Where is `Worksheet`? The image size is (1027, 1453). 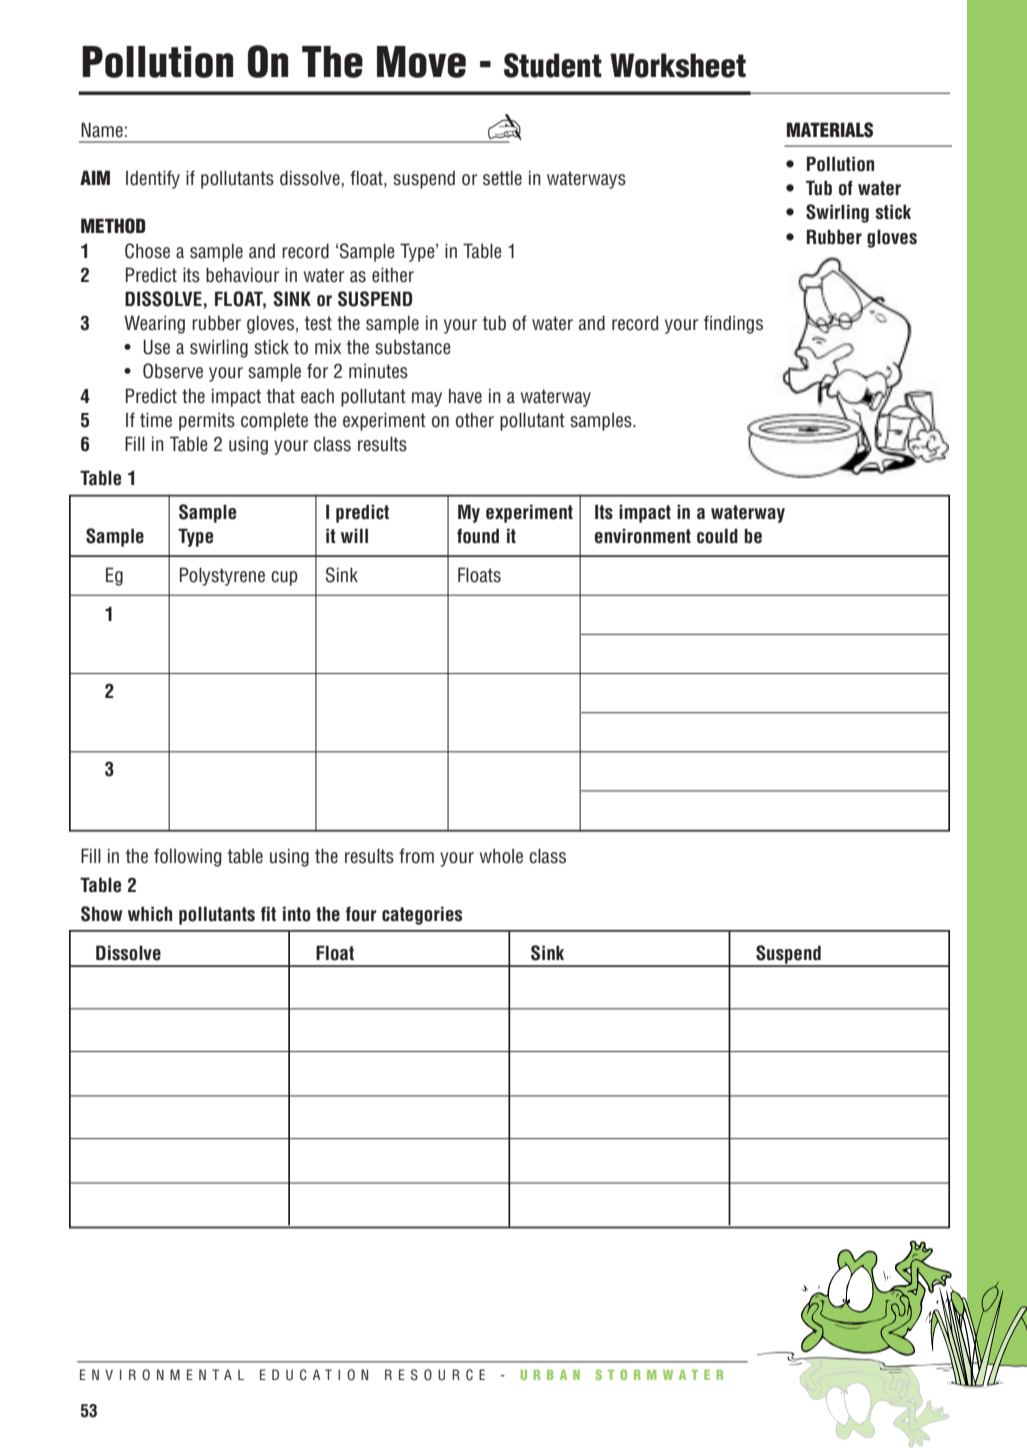
Worksheet is located at coordinates (678, 65).
